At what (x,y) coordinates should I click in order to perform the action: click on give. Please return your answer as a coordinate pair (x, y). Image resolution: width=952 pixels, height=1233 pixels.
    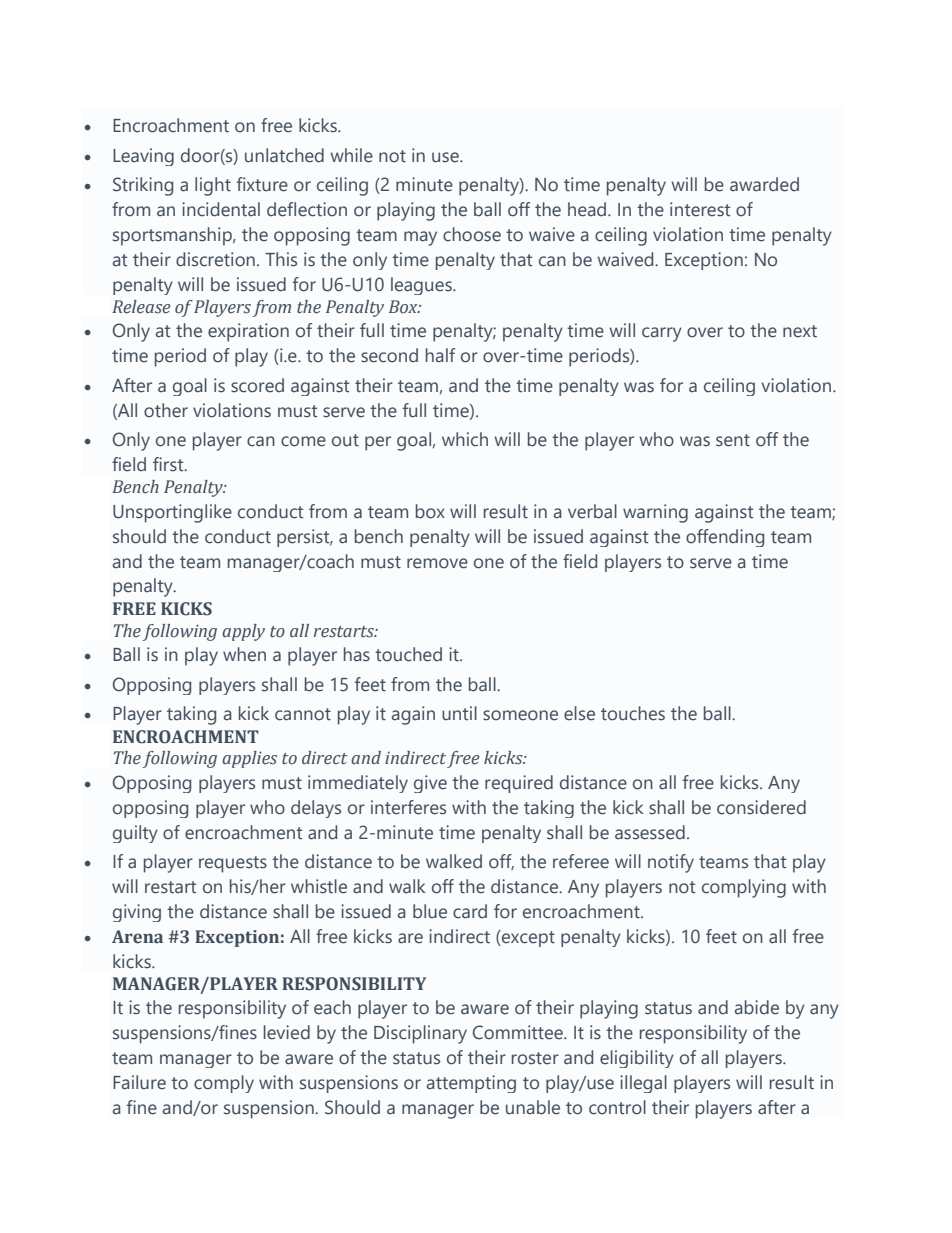
    Looking at the image, I should click on (430, 784).
